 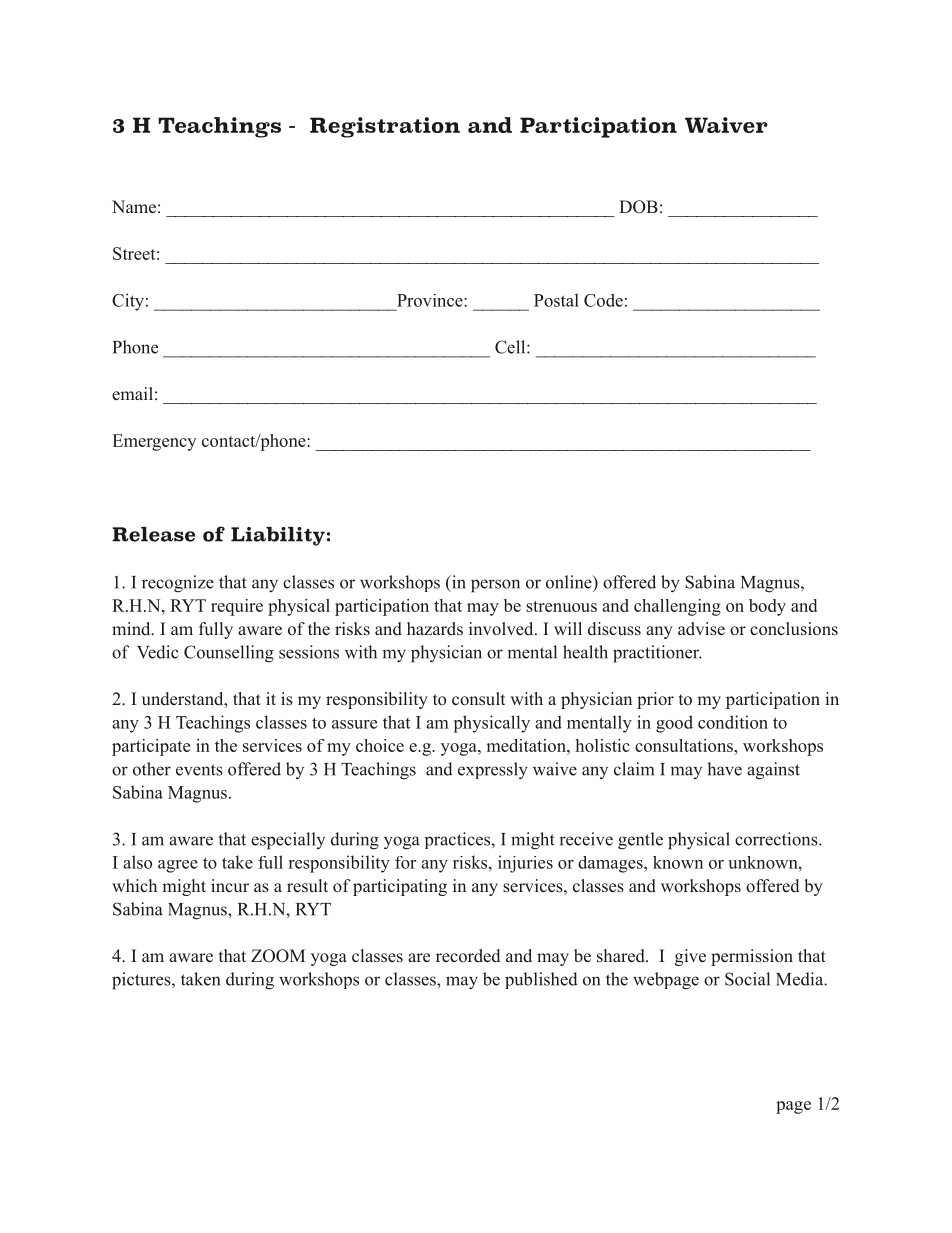 I want to click on Code, so click(x=603, y=300).
